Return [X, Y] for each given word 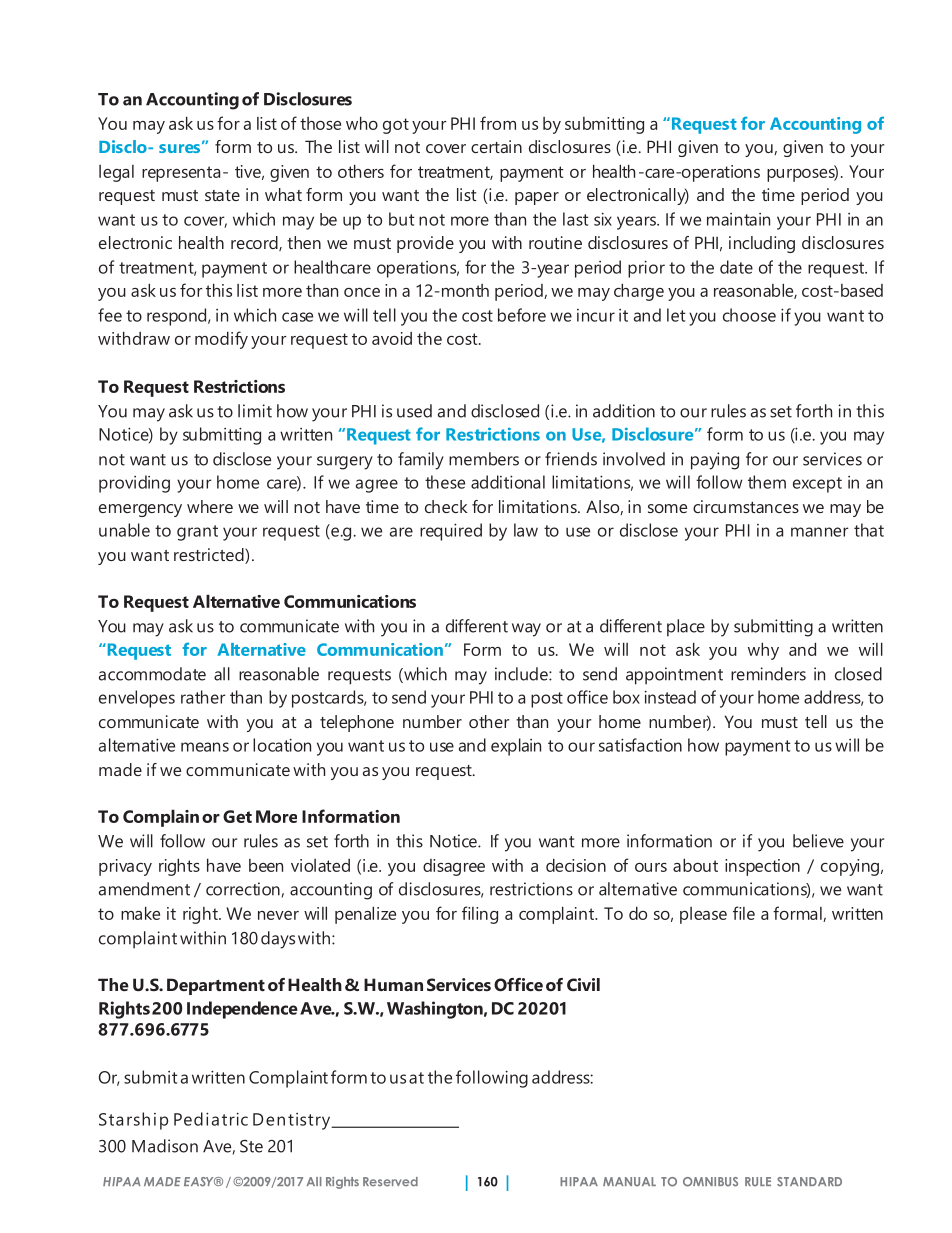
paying [715, 461]
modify [221, 340]
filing [480, 915]
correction [243, 889]
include [522, 674]
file [744, 913]
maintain [738, 219]
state [222, 195]
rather [203, 697]
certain [496, 146]
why [763, 651]
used [414, 411]
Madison [165, 1146]
